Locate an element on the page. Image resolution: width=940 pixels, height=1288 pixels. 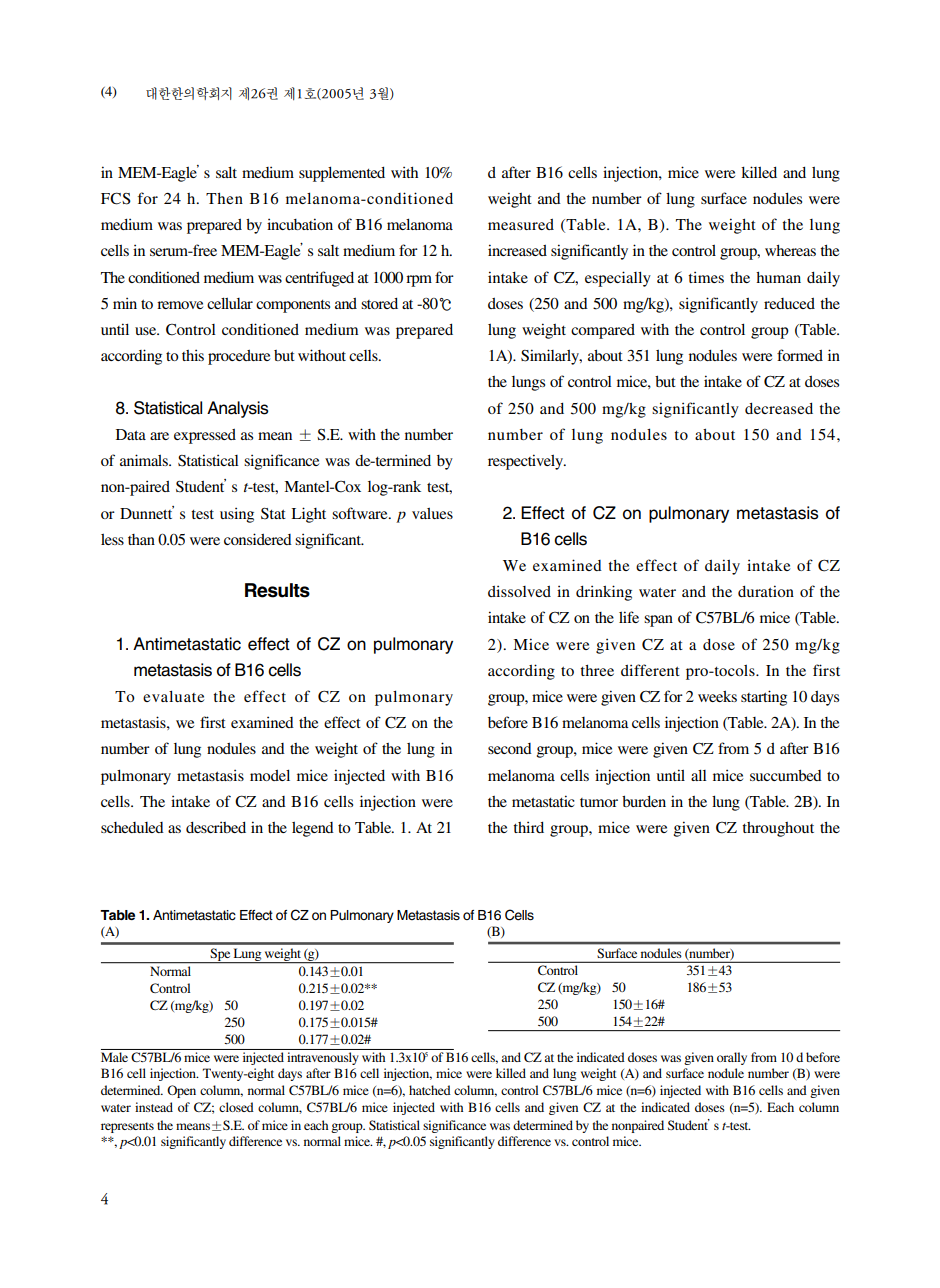
whereas is located at coordinates (790, 250).
